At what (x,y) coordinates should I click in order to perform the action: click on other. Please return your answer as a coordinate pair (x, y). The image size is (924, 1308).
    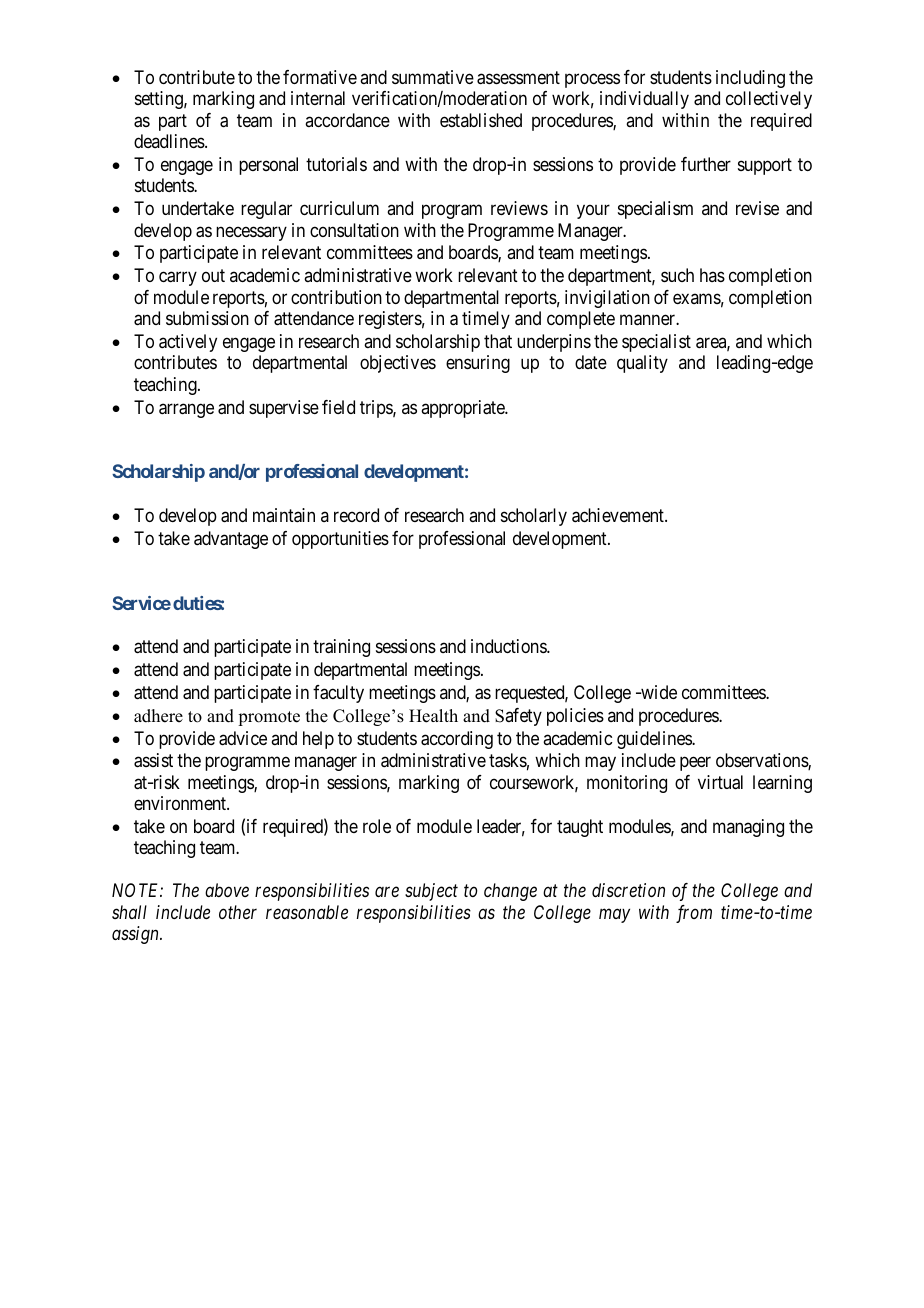
    Looking at the image, I should click on (238, 912).
